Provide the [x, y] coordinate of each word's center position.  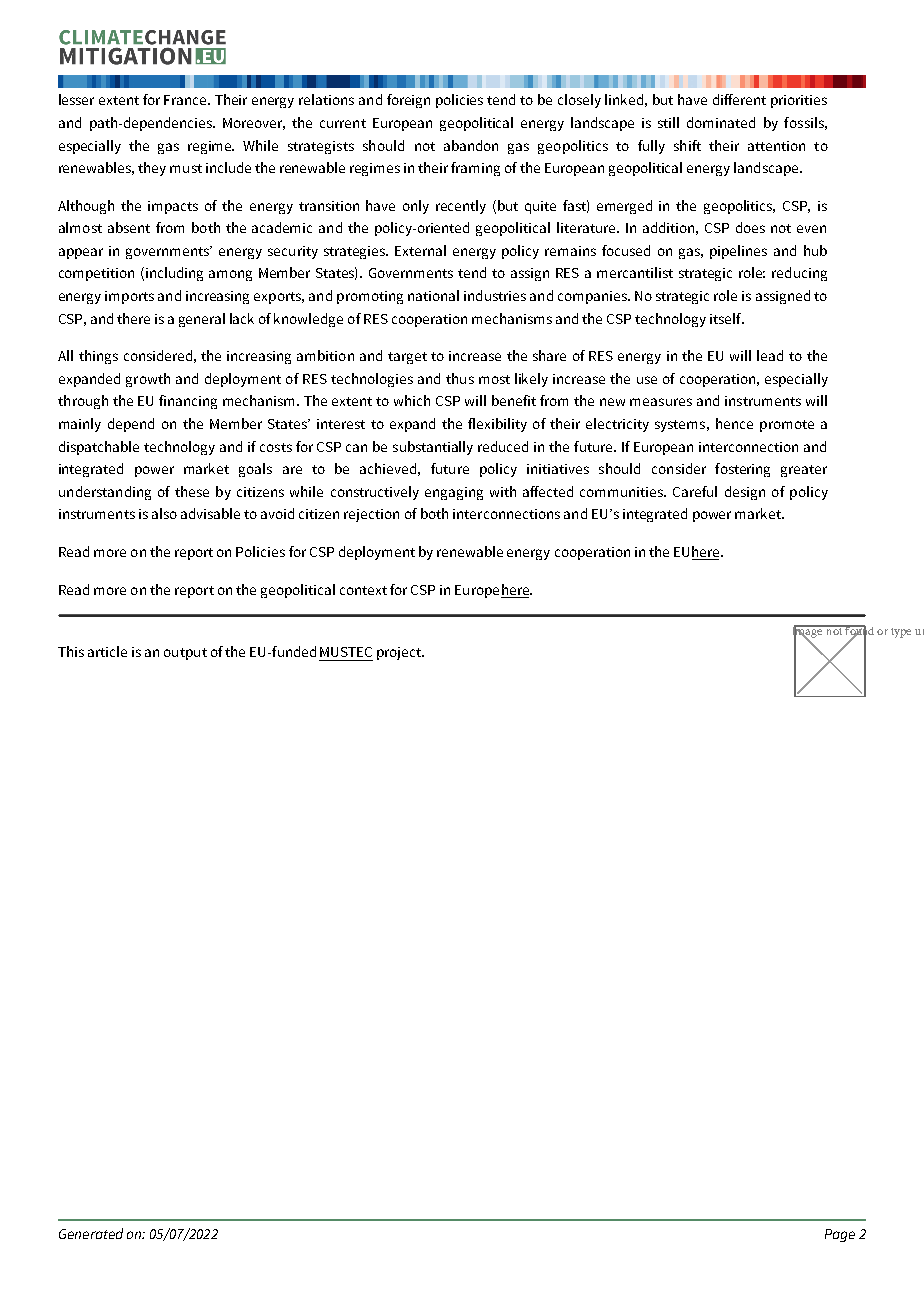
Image [809, 633]
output [185, 654]
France [187, 100]
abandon [471, 145]
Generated [91, 1233]
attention [776, 146]
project [400, 653]
